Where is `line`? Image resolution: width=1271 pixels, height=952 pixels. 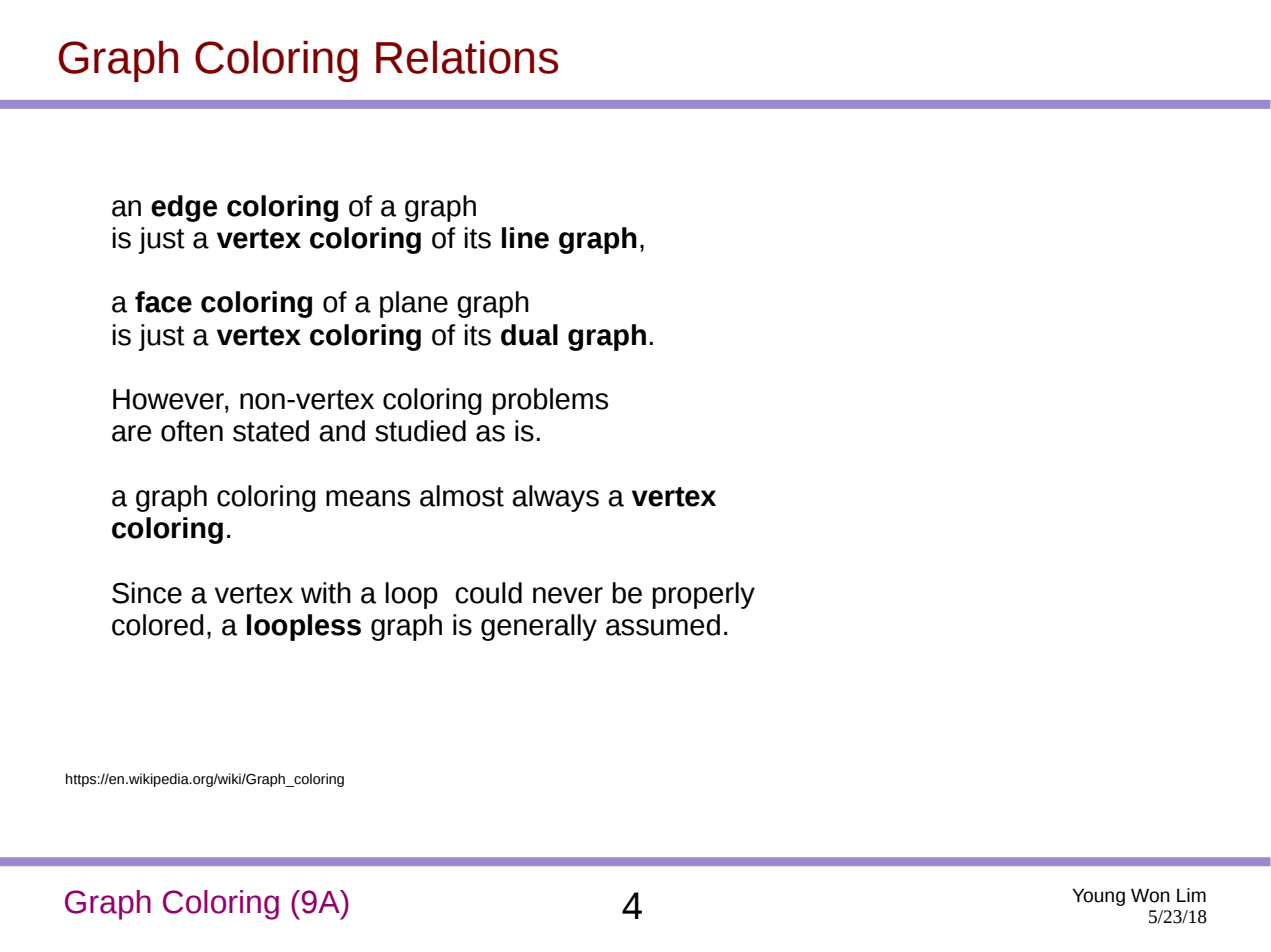
line is located at coordinates (525, 238).
